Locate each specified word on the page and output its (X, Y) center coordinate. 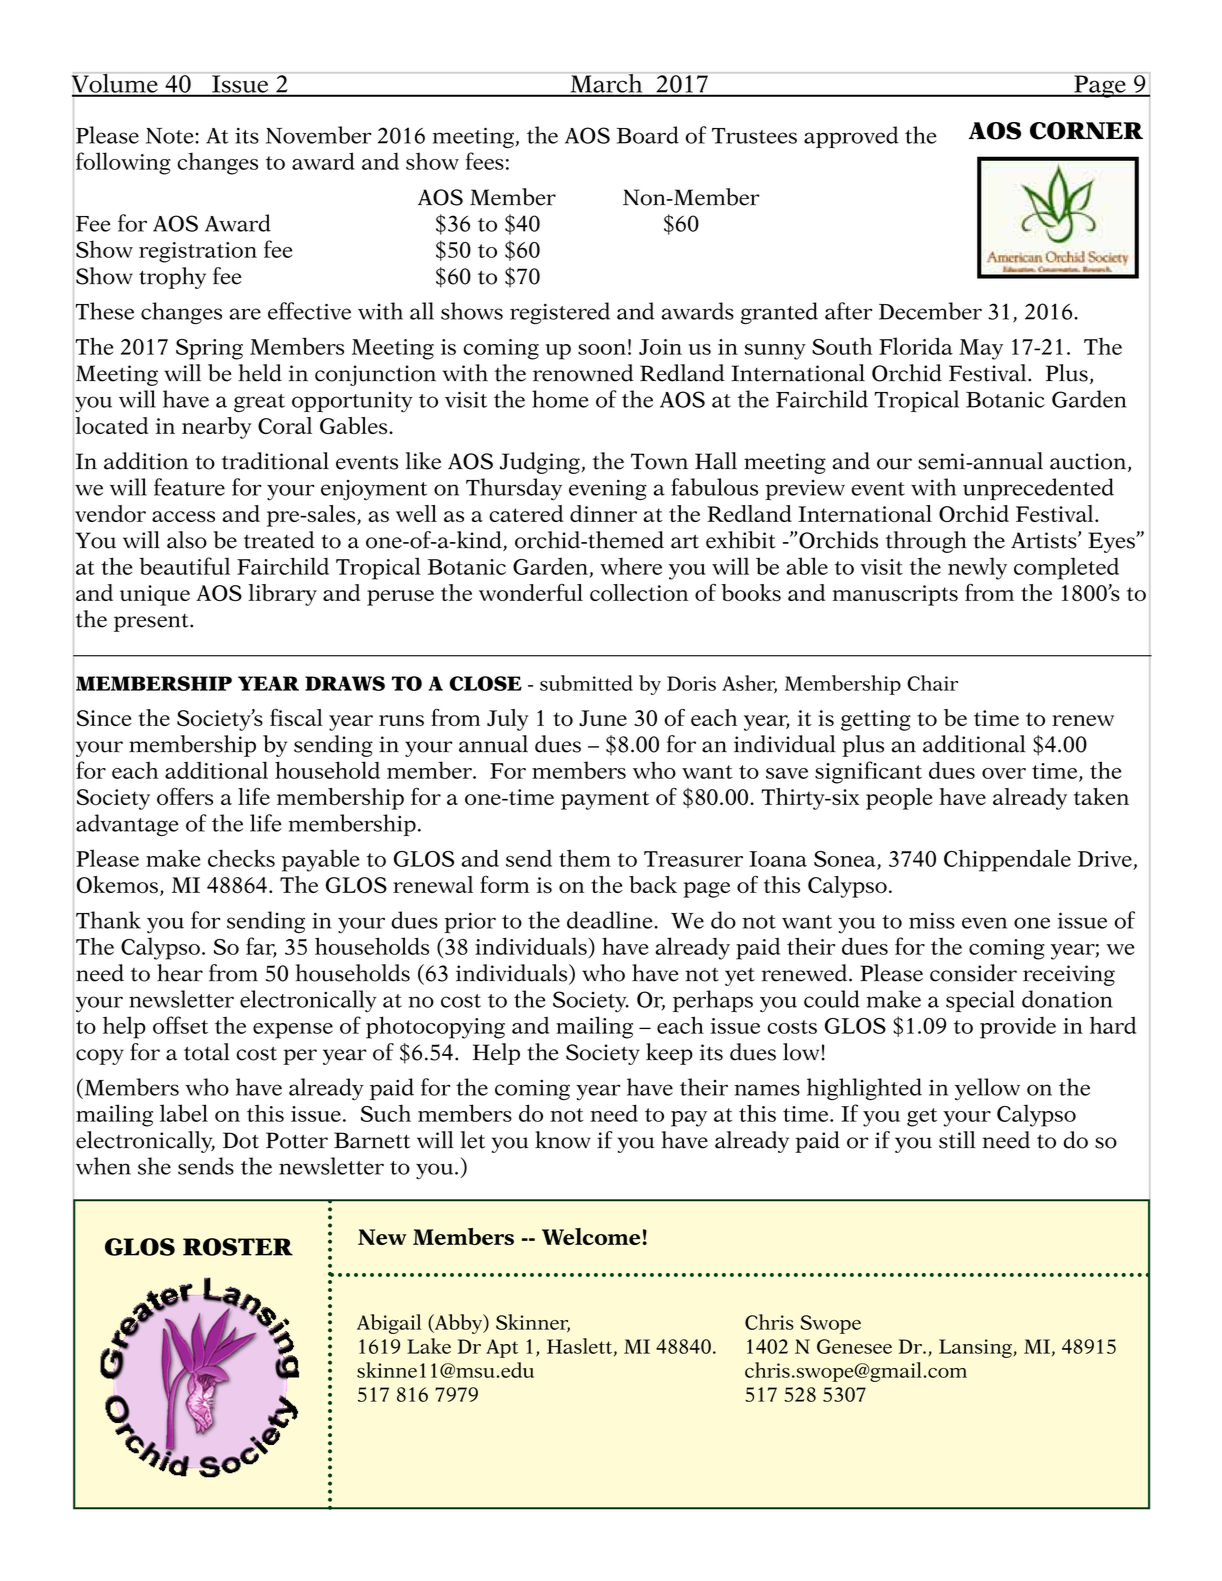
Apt (502, 1348)
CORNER (1086, 131)
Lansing (976, 1348)
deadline (611, 920)
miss (932, 920)
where (631, 566)
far (261, 947)
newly (977, 568)
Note (171, 136)
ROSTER (238, 1247)
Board (648, 135)
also (187, 540)
